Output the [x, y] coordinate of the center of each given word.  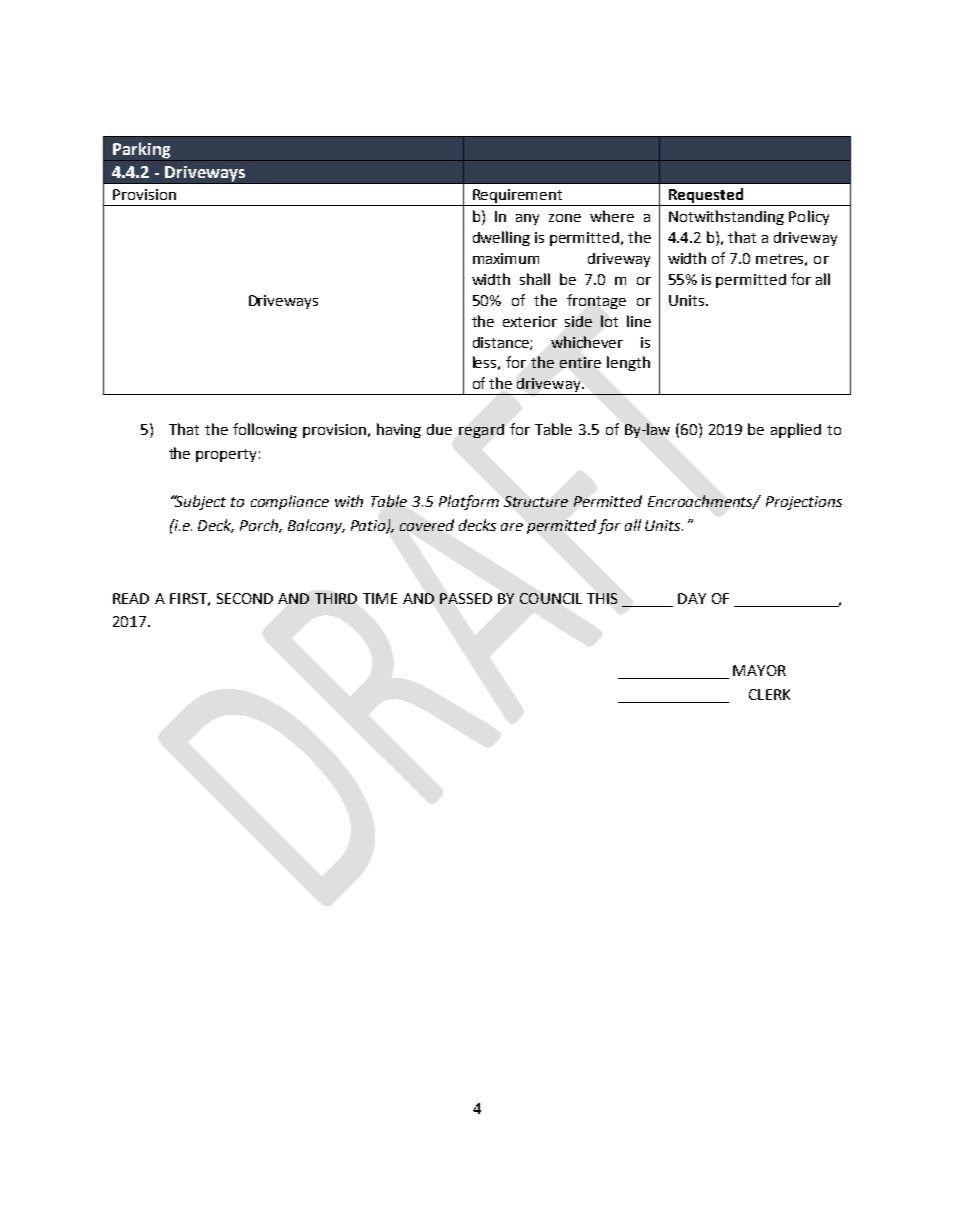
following [265, 430]
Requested [706, 197]
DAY [692, 598]
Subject [199, 502]
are [512, 527]
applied [796, 430]
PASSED [466, 598]
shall [535, 279]
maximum [506, 258]
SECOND [245, 598]
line [639, 321]
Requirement [518, 197]
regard [481, 431]
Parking [142, 151]
